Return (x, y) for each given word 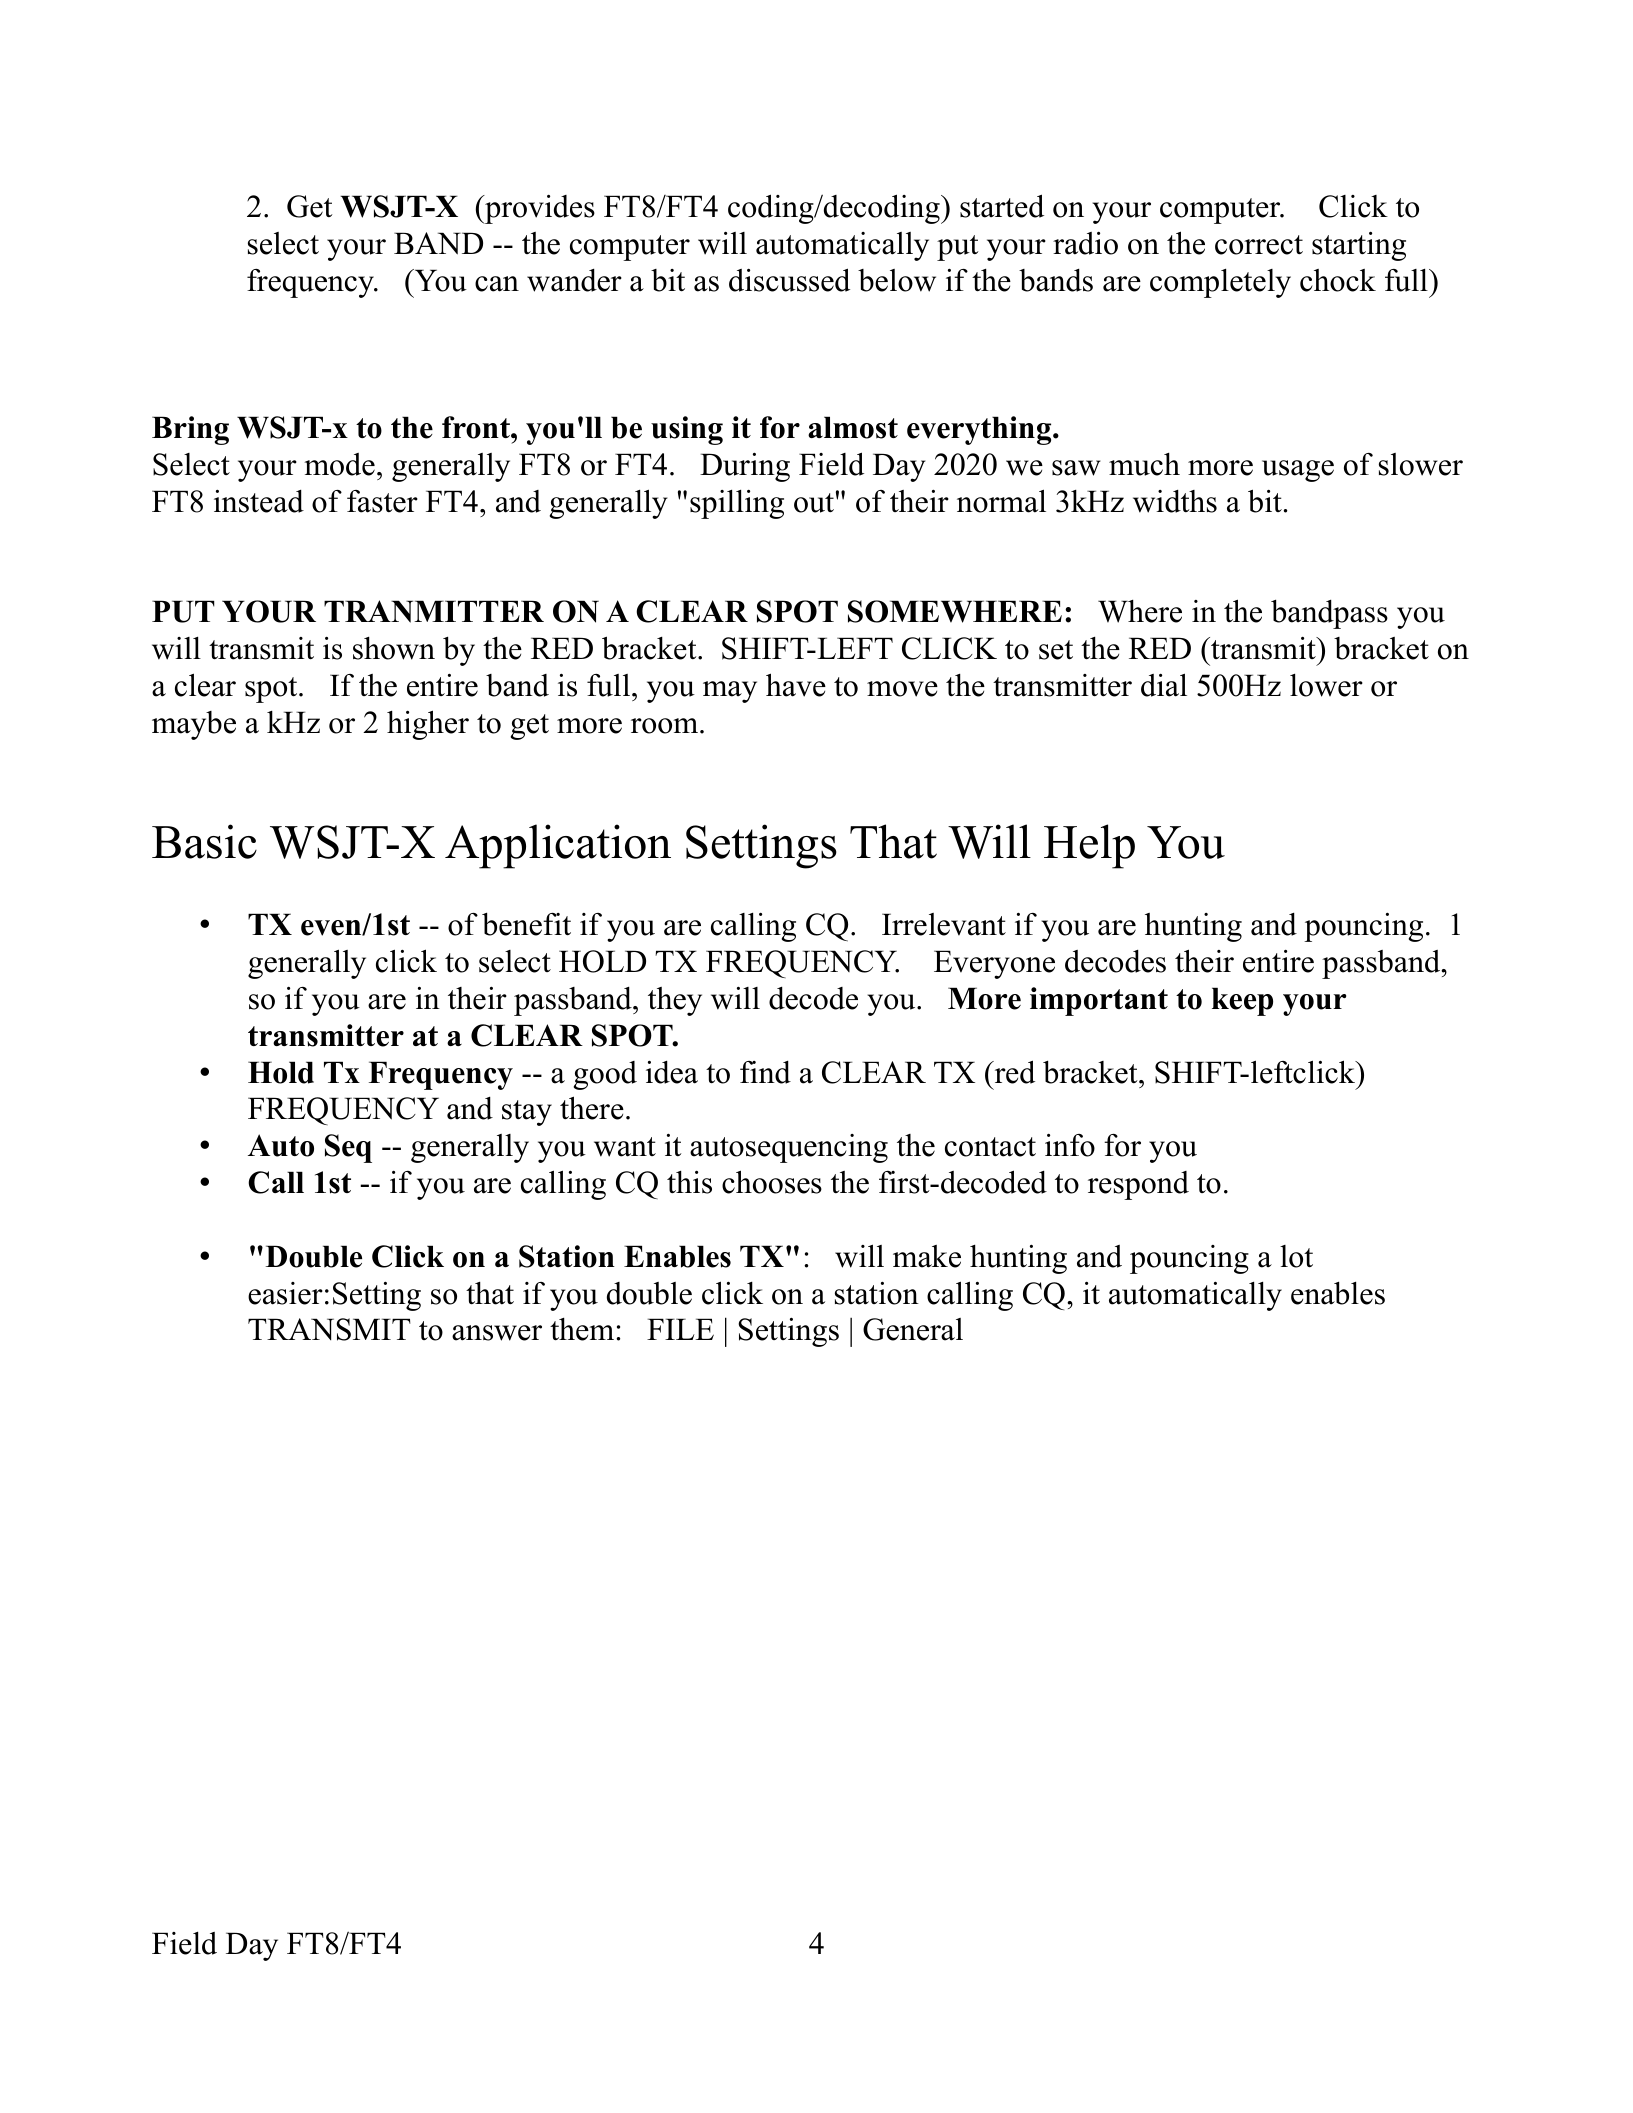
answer (497, 1333)
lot (1296, 1256)
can (497, 284)
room (666, 726)
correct (1259, 245)
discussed (789, 280)
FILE (680, 1329)
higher (428, 725)
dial (1164, 685)
